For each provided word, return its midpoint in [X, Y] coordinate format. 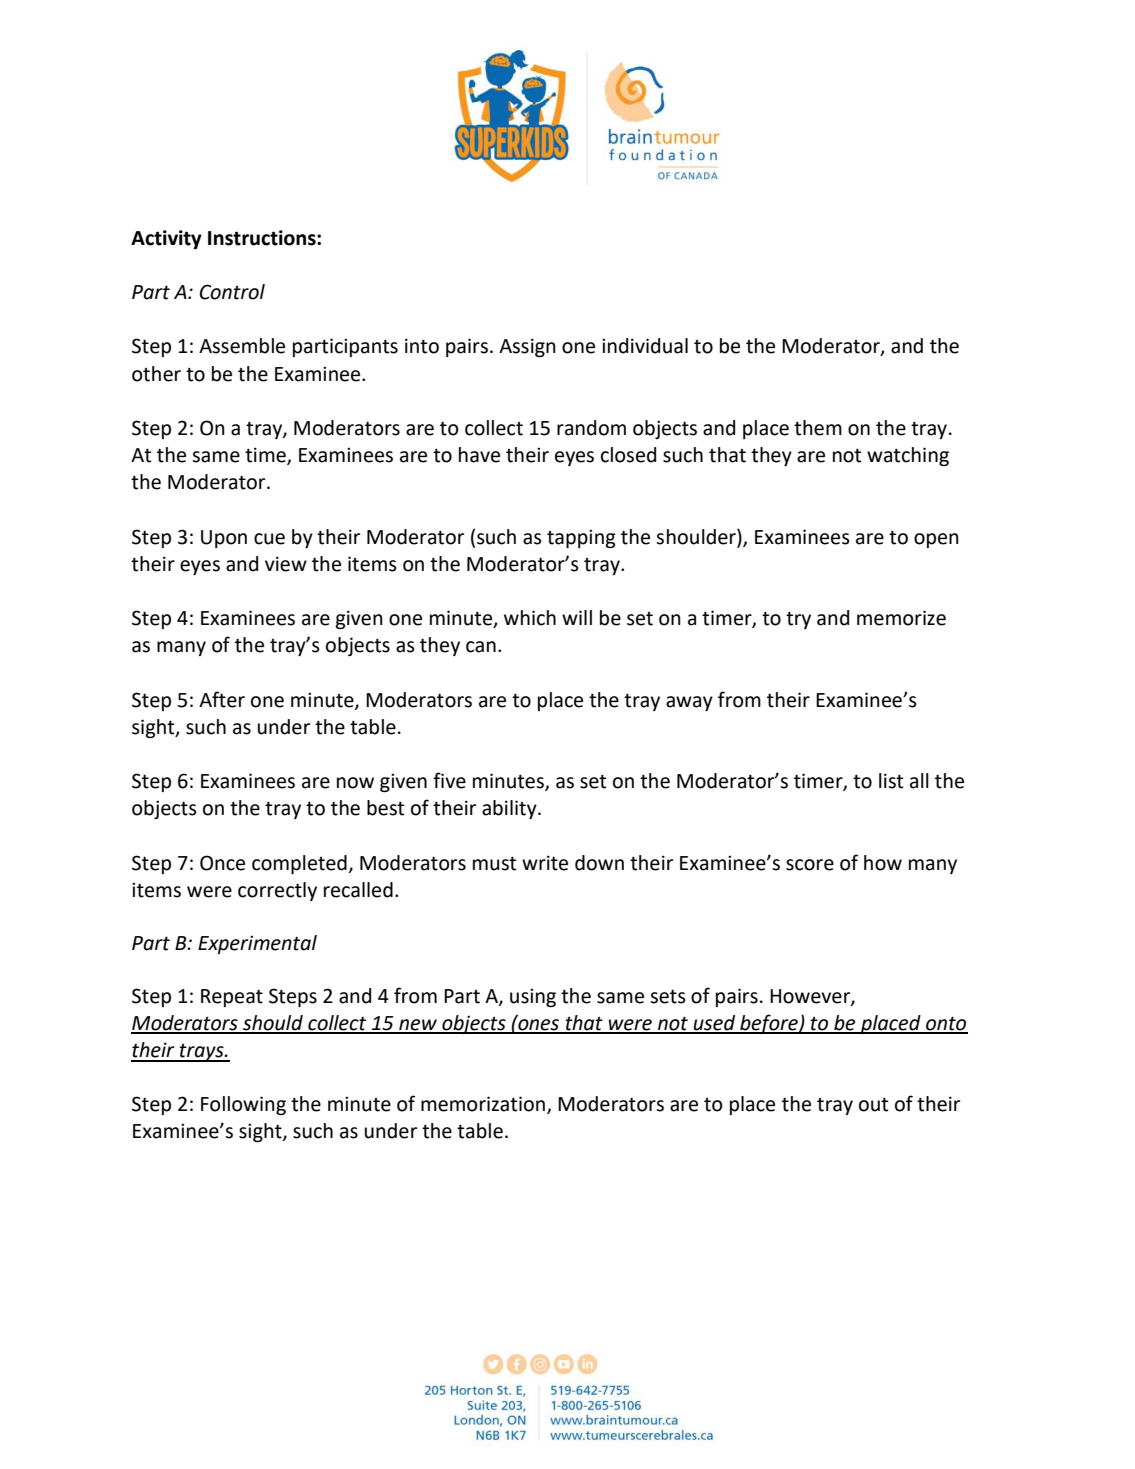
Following [243, 1105]
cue [269, 539]
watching [908, 456]
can [481, 647]
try [798, 620]
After [222, 699]
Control [232, 292]
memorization [483, 1104]
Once [222, 863]
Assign [527, 347]
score [810, 865]
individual [645, 346]
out [873, 1104]
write [545, 863]
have [479, 455]
